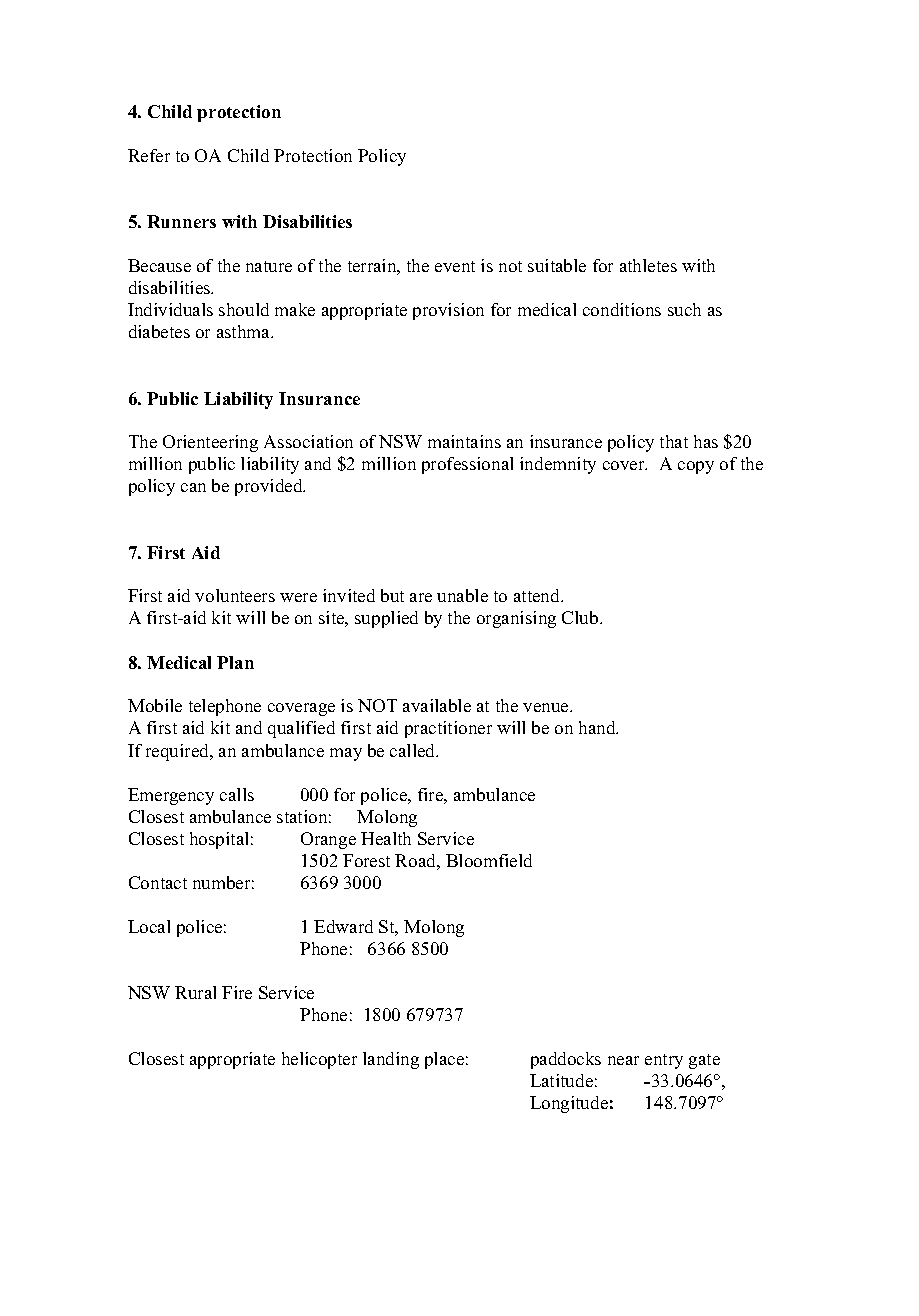  Describe the element at coordinates (391, 1060) in the document. I see `landing` at that location.
